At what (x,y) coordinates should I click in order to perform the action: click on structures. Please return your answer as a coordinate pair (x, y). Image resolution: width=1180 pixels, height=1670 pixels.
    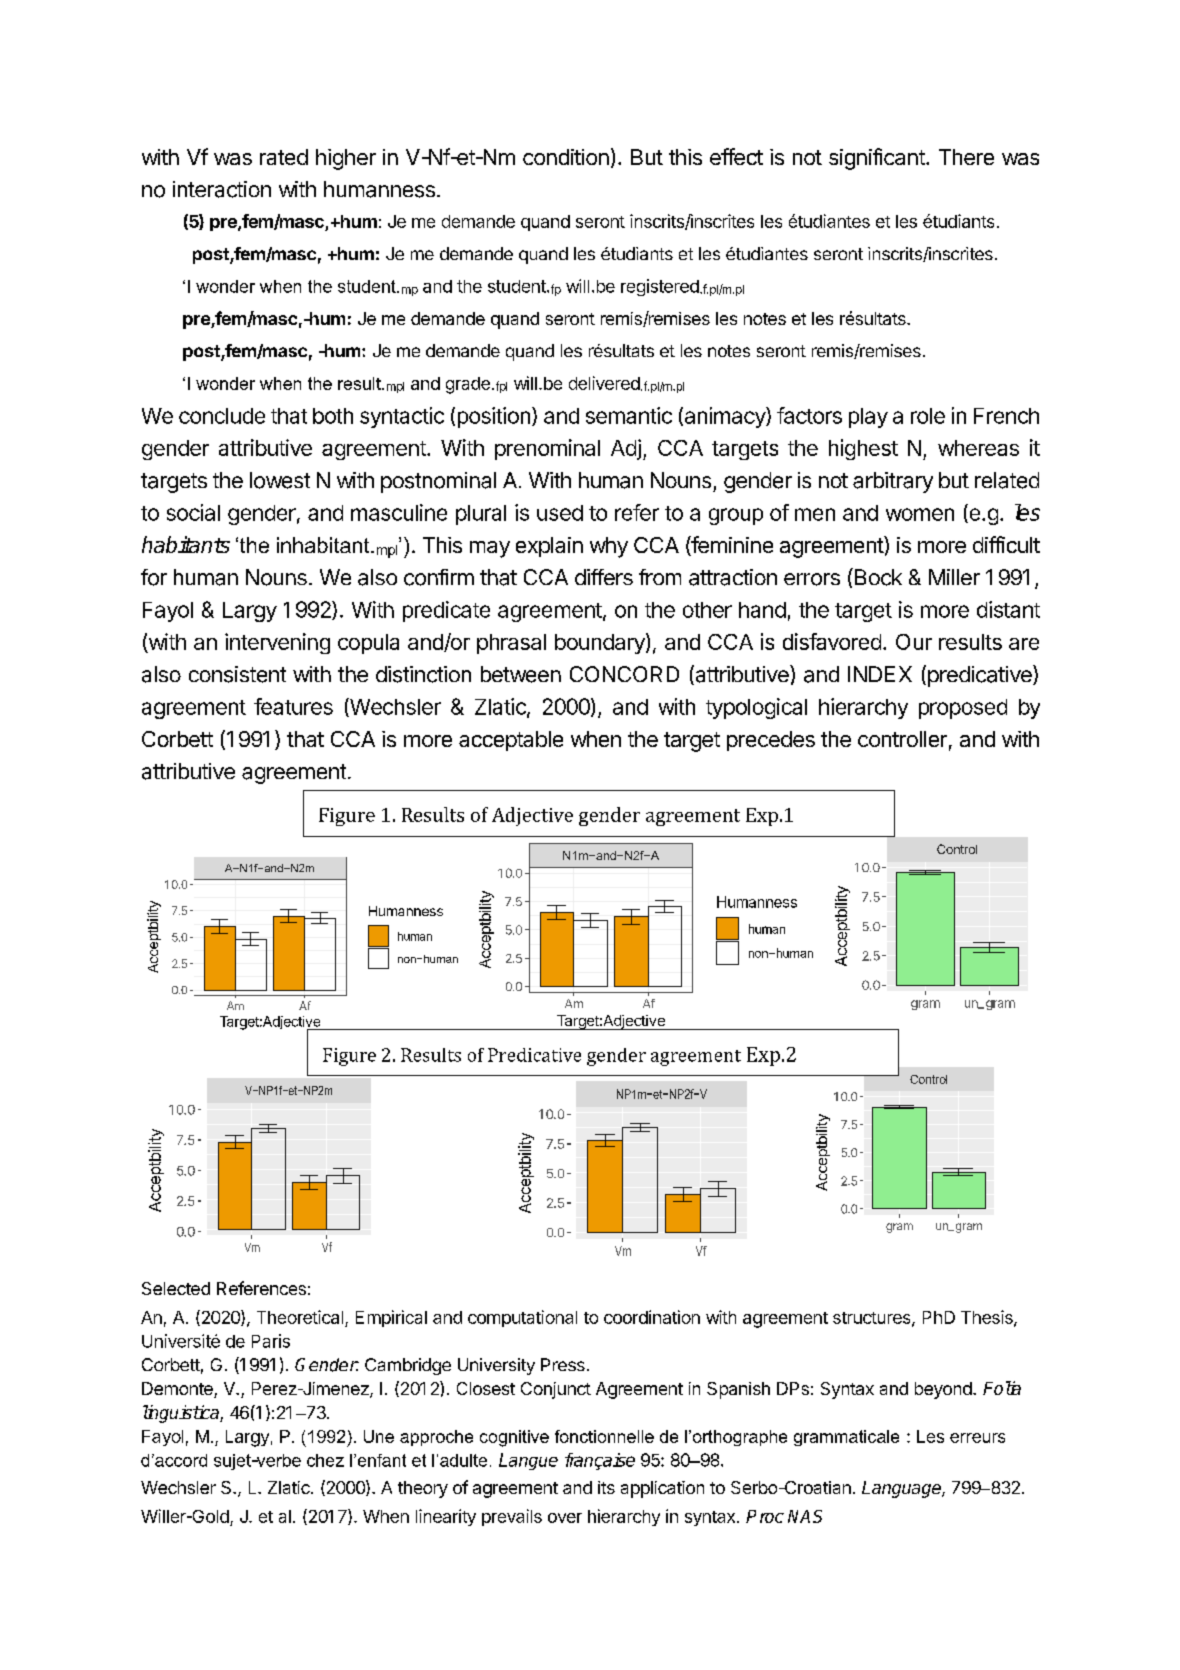
    Looking at the image, I should click on (873, 1319).
